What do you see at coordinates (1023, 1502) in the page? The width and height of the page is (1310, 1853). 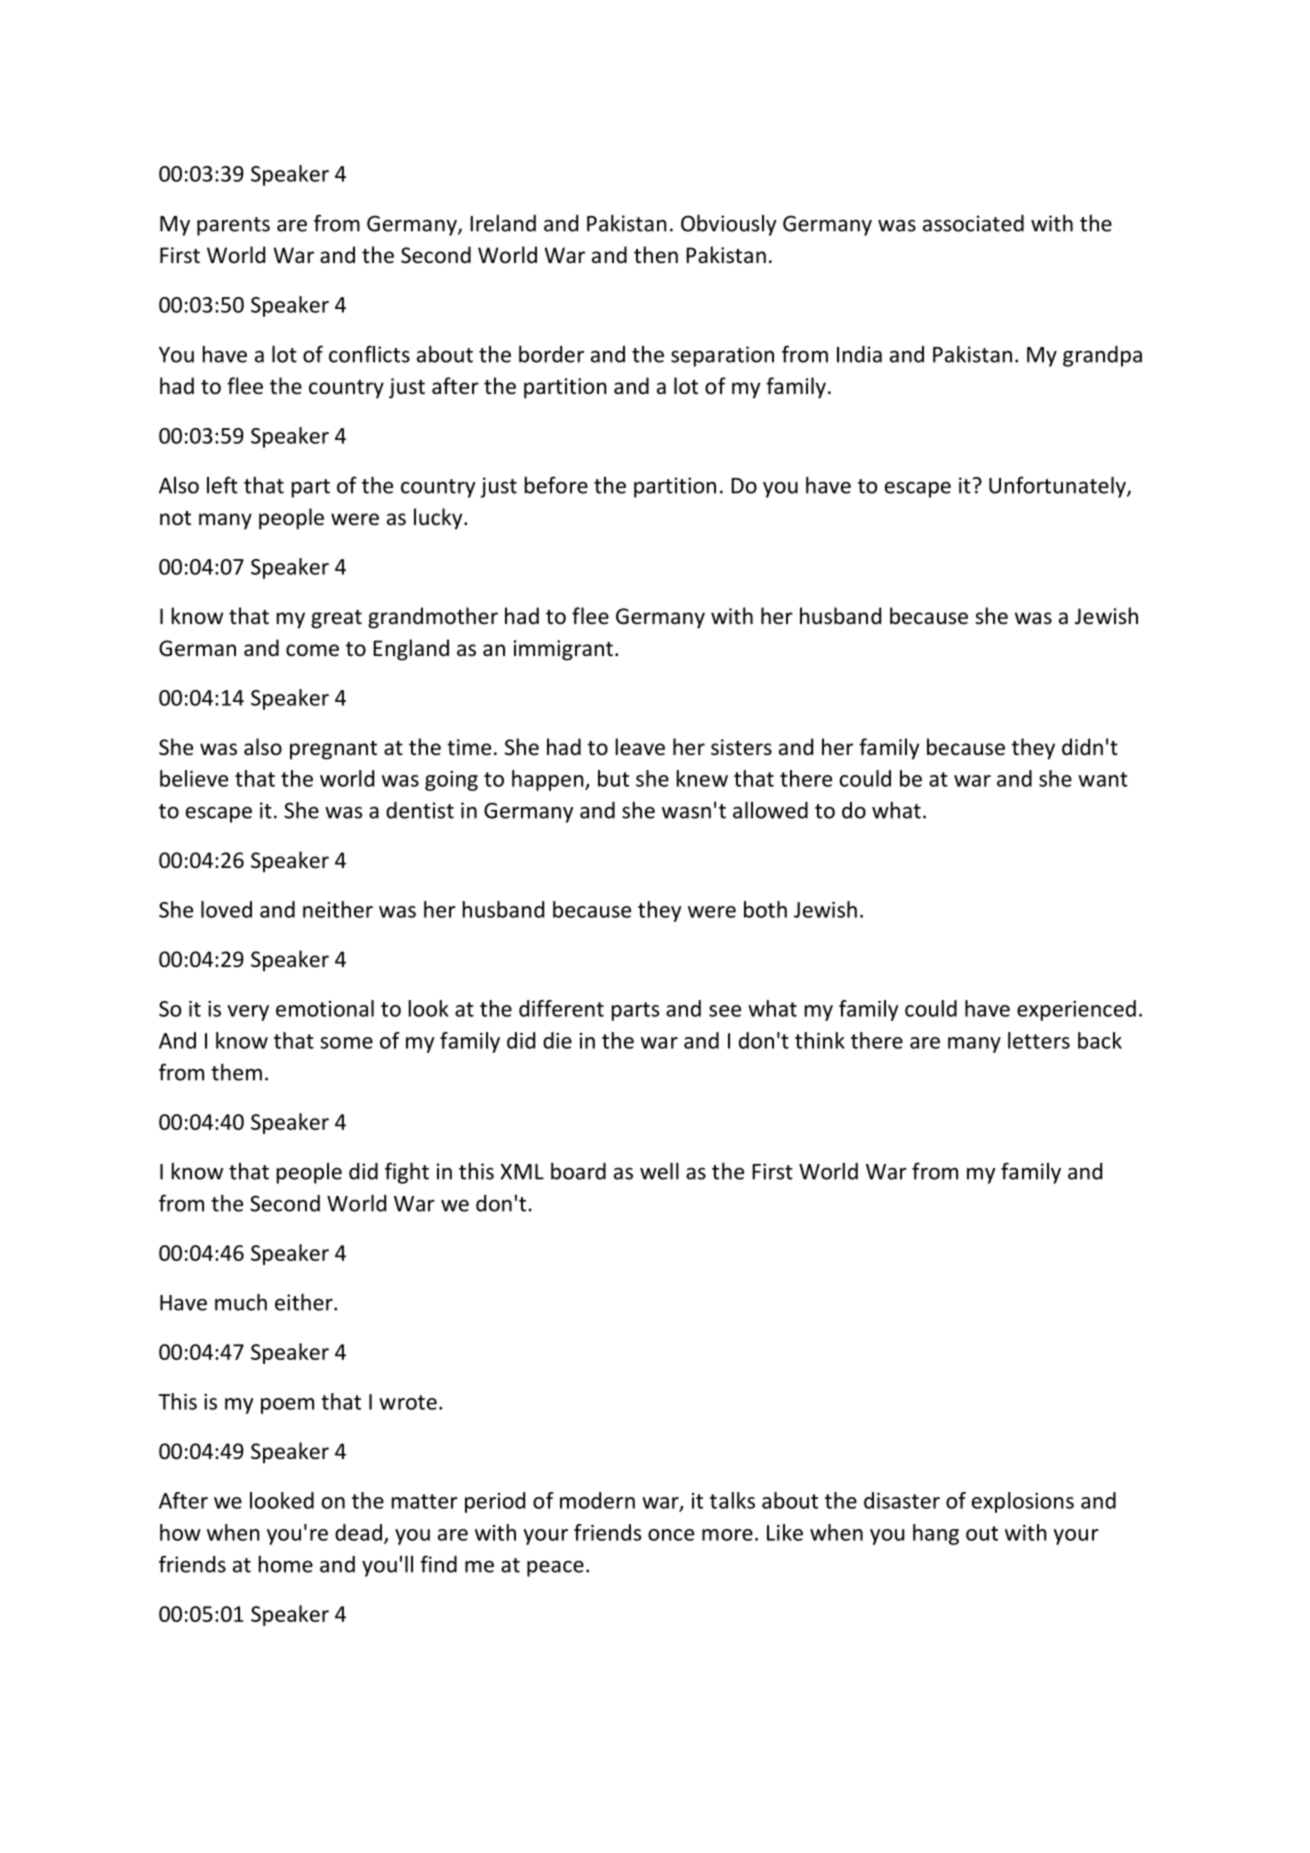 I see `explosions` at bounding box center [1023, 1502].
